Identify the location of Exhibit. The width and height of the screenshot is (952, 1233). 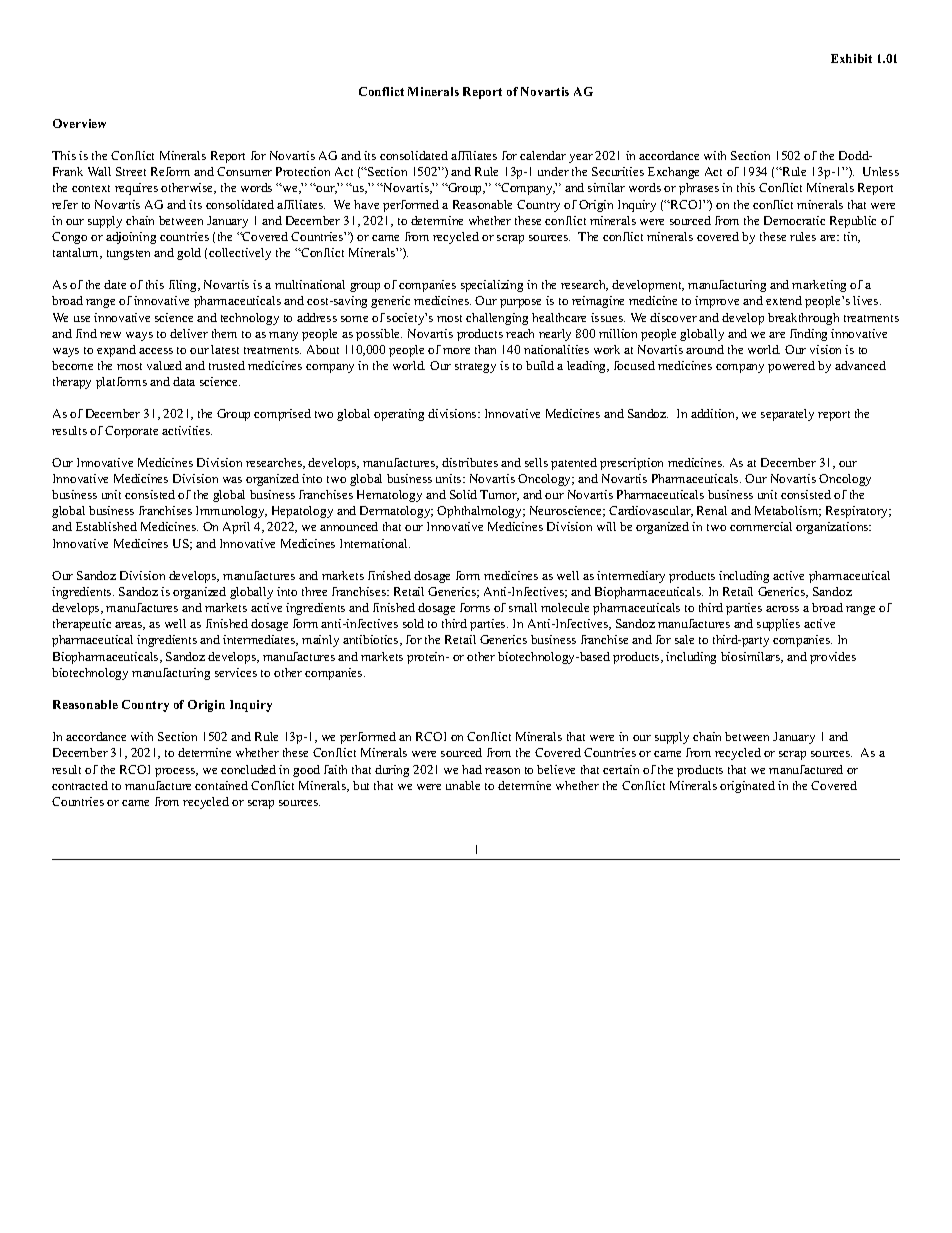
(851, 58).
